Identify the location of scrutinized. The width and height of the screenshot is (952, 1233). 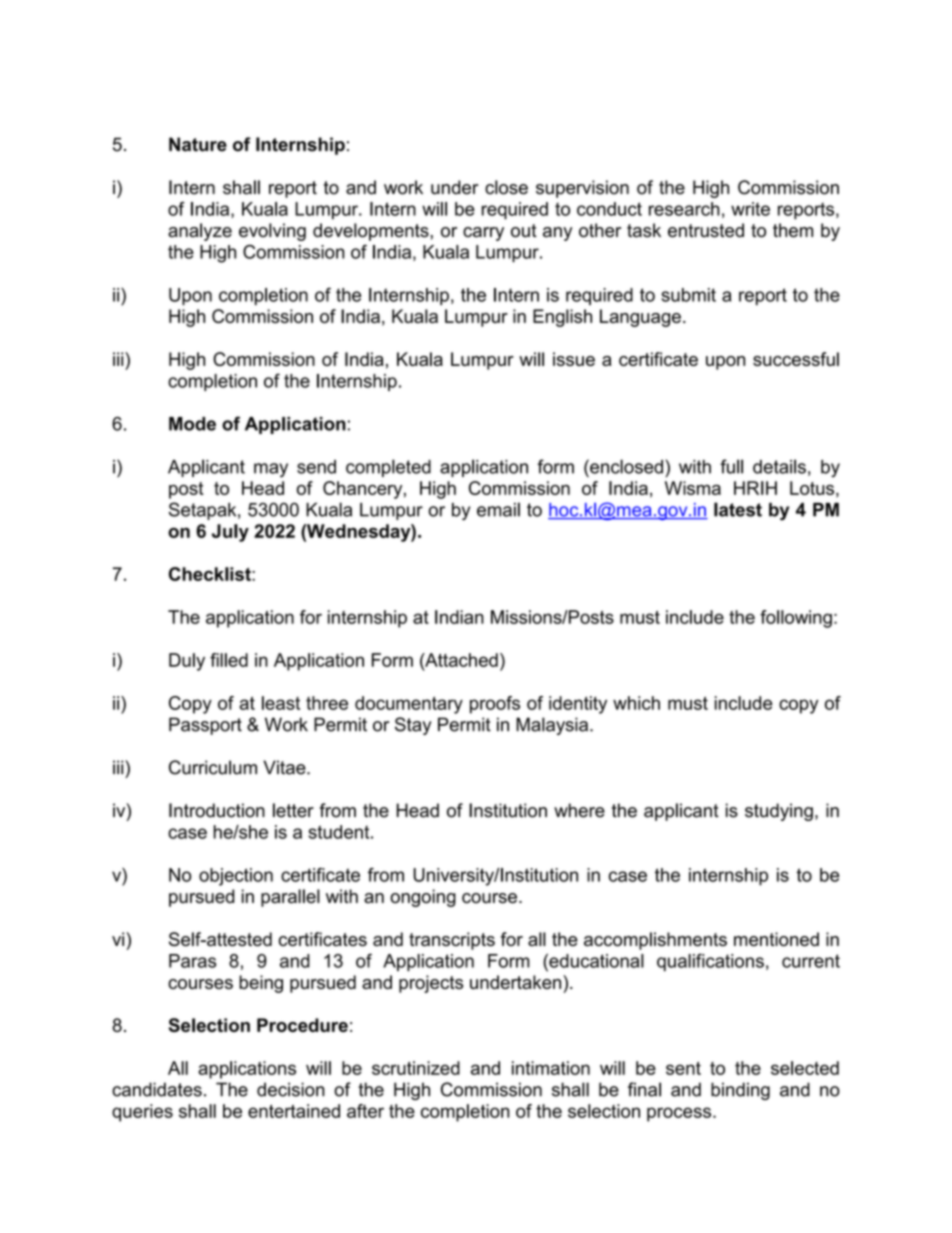
(416, 1068).
